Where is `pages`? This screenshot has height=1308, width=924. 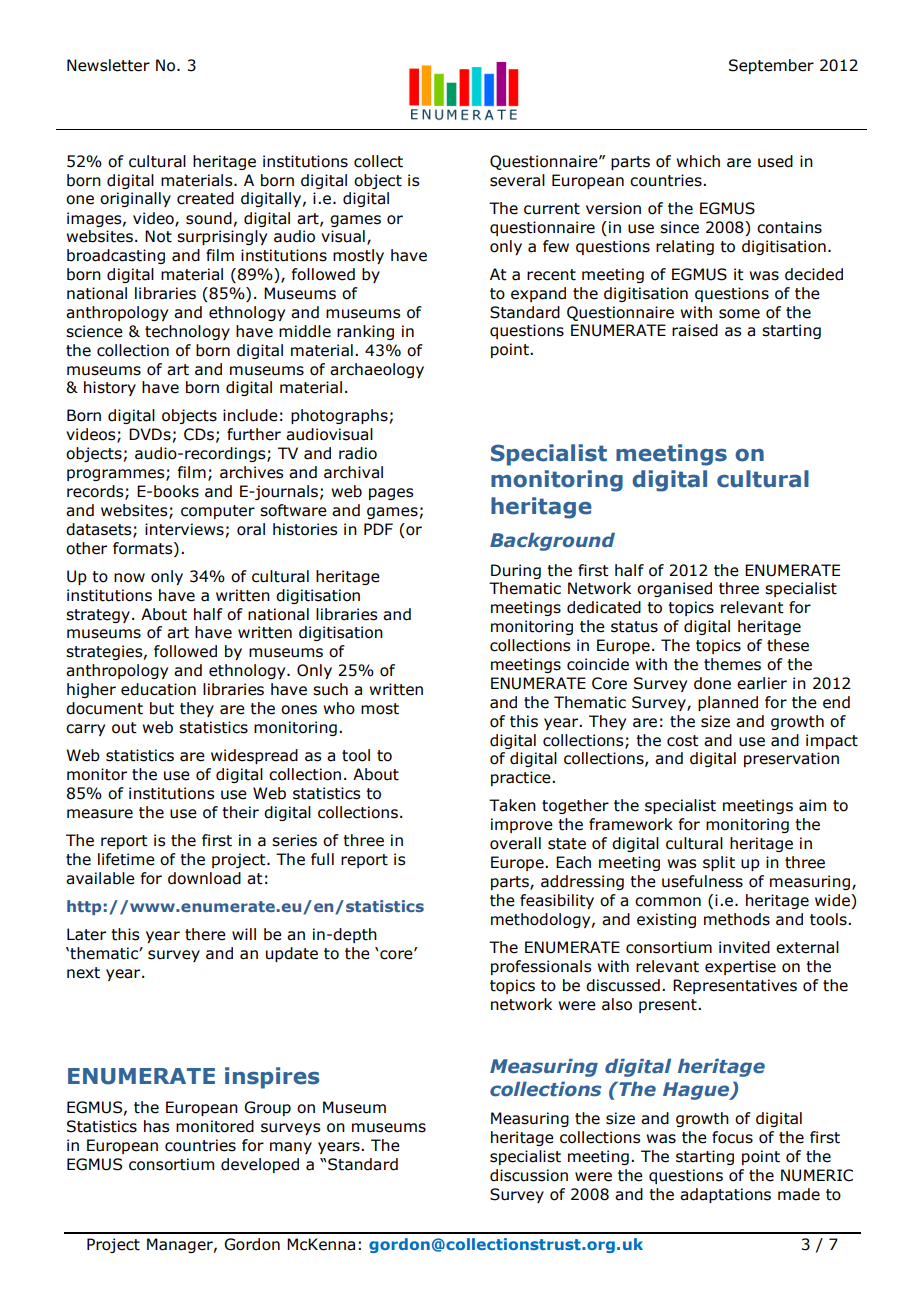
pages is located at coordinates (391, 494).
